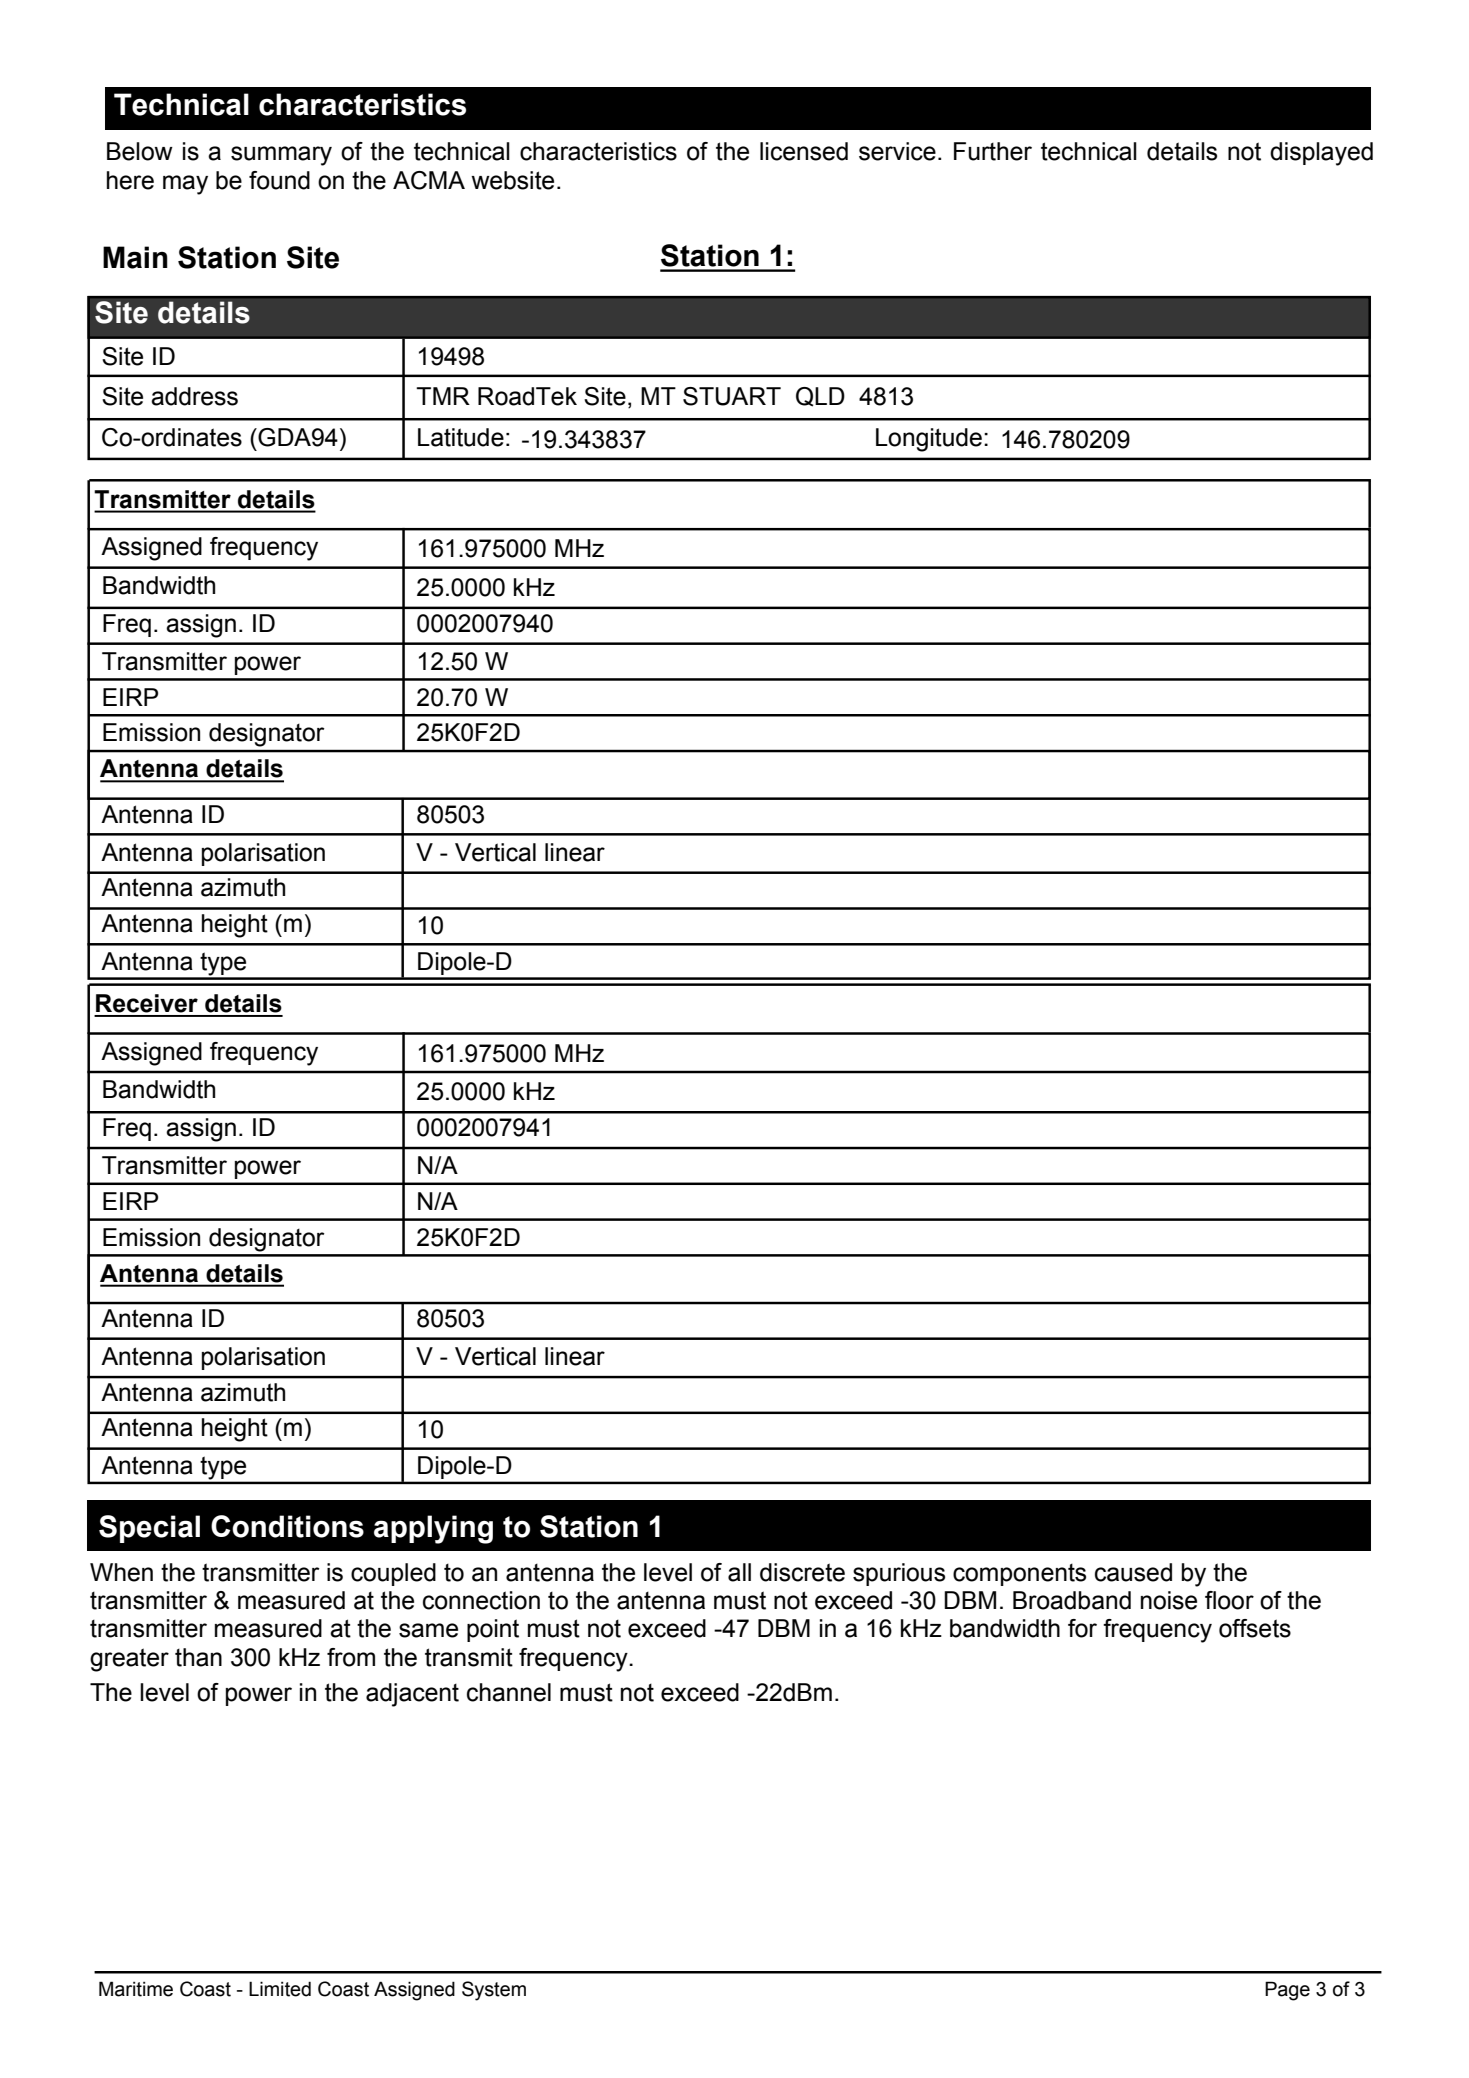  I want to click on address, so click(194, 396).
